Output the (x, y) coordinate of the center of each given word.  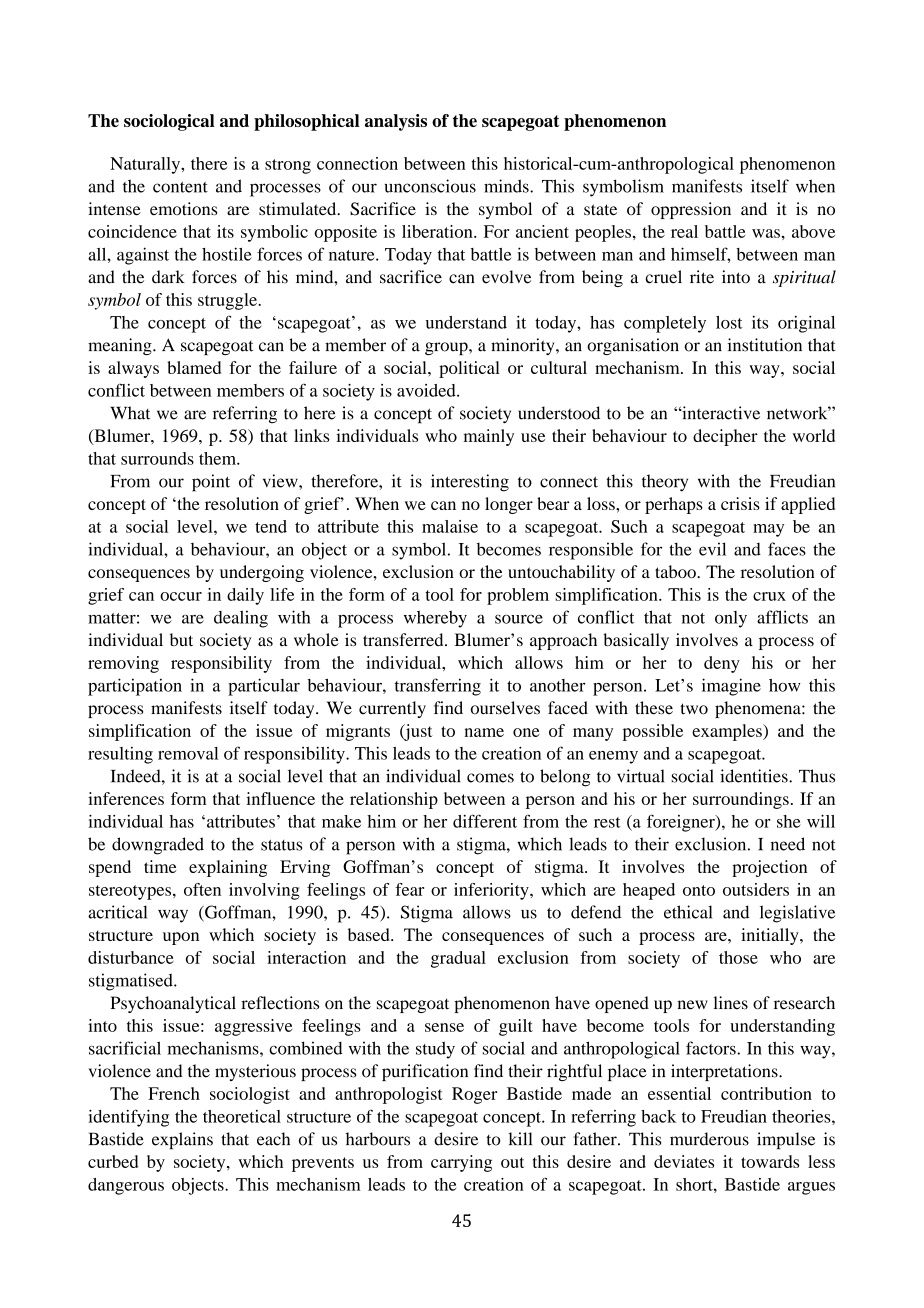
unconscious (430, 186)
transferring (438, 687)
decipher (725, 437)
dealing (241, 619)
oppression (691, 210)
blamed (194, 367)
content (180, 187)
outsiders (756, 889)
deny (722, 664)
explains (182, 1140)
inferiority (492, 891)
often (202, 889)
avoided (427, 390)
